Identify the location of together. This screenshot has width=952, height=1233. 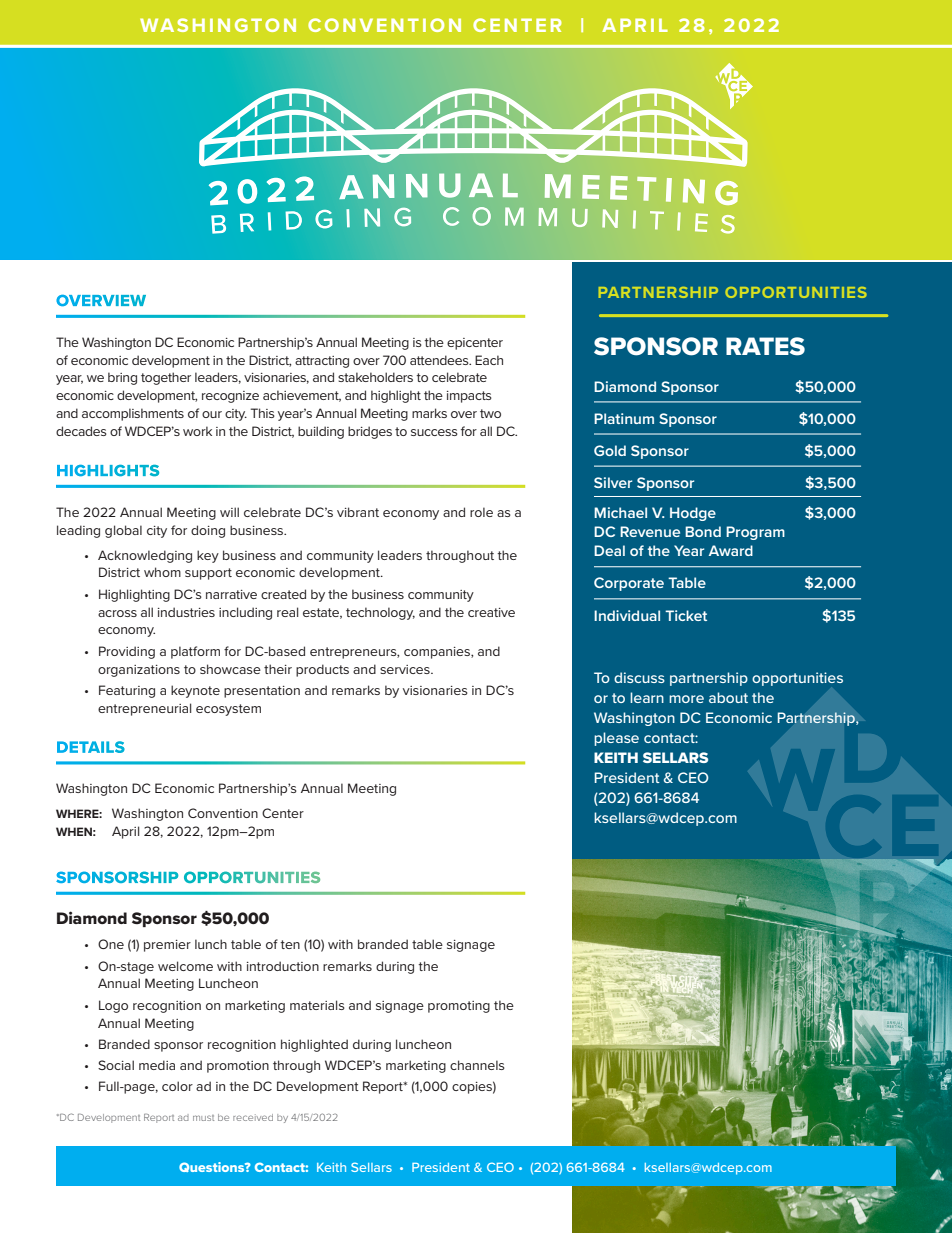
(166, 378).
